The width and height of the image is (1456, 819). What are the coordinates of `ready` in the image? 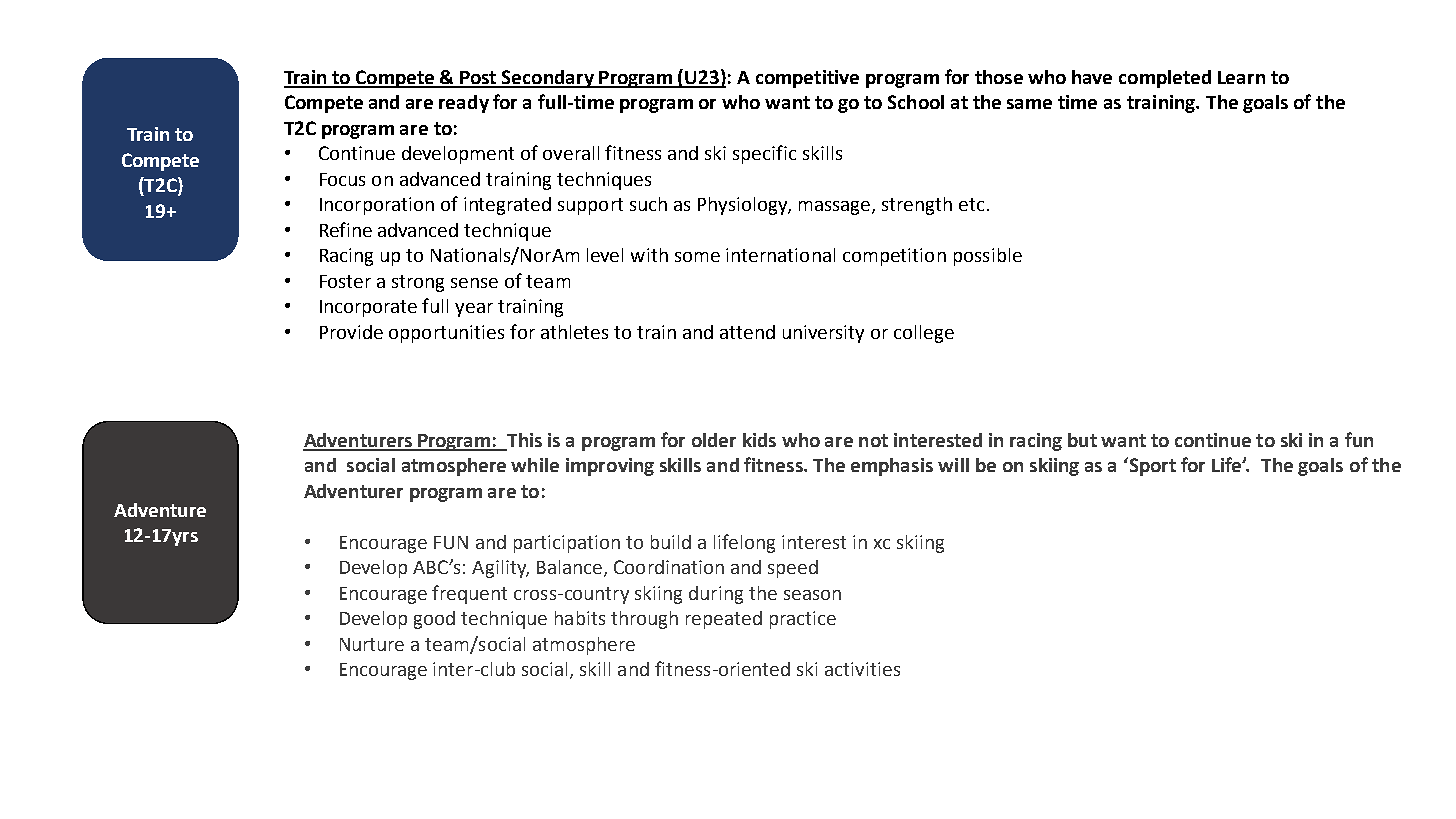 It's located at (464, 104).
